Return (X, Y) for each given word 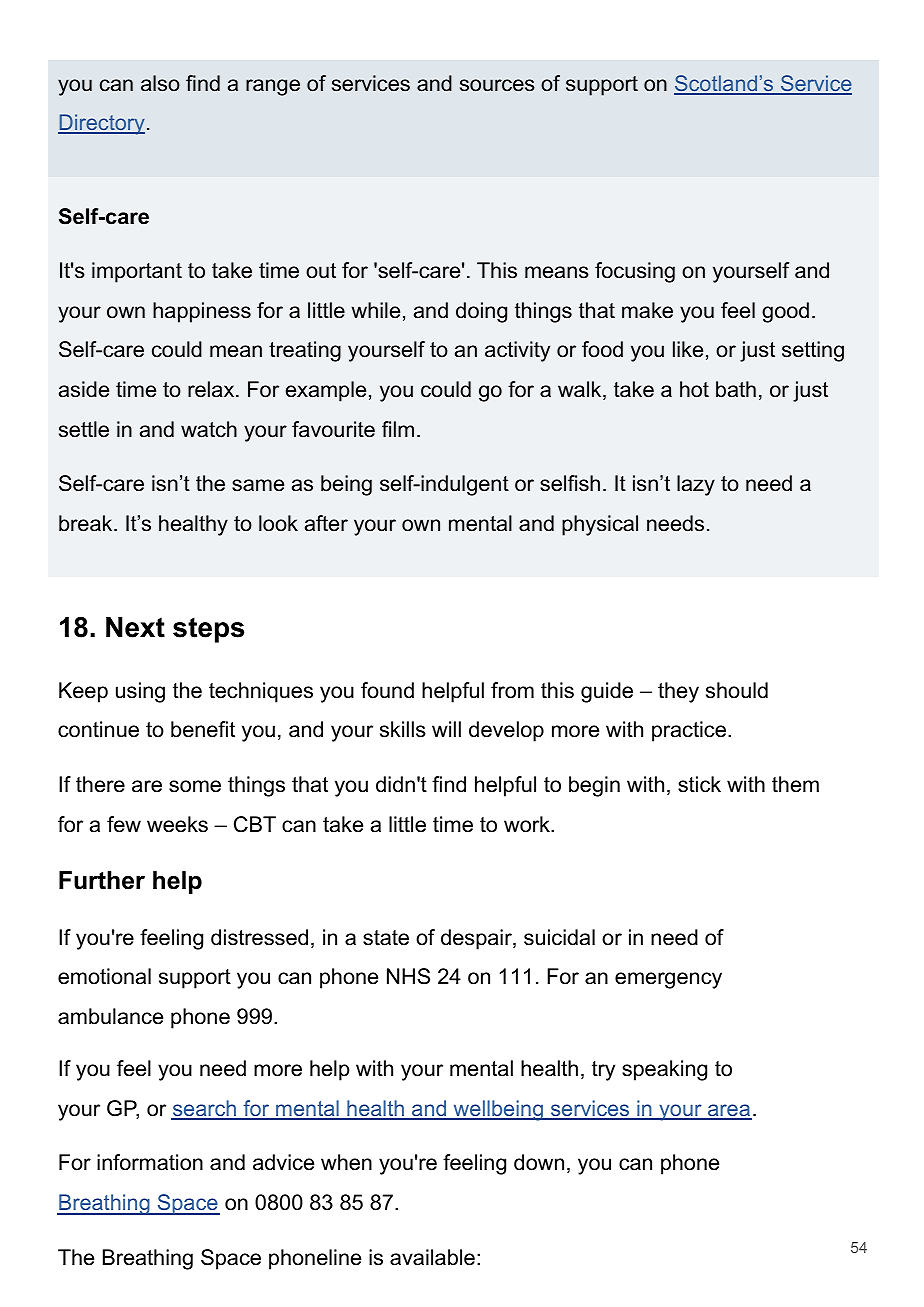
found (387, 690)
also (160, 83)
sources (497, 85)
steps (208, 630)
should (737, 690)
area (729, 1111)
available (432, 1257)
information (150, 1162)
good (785, 312)
